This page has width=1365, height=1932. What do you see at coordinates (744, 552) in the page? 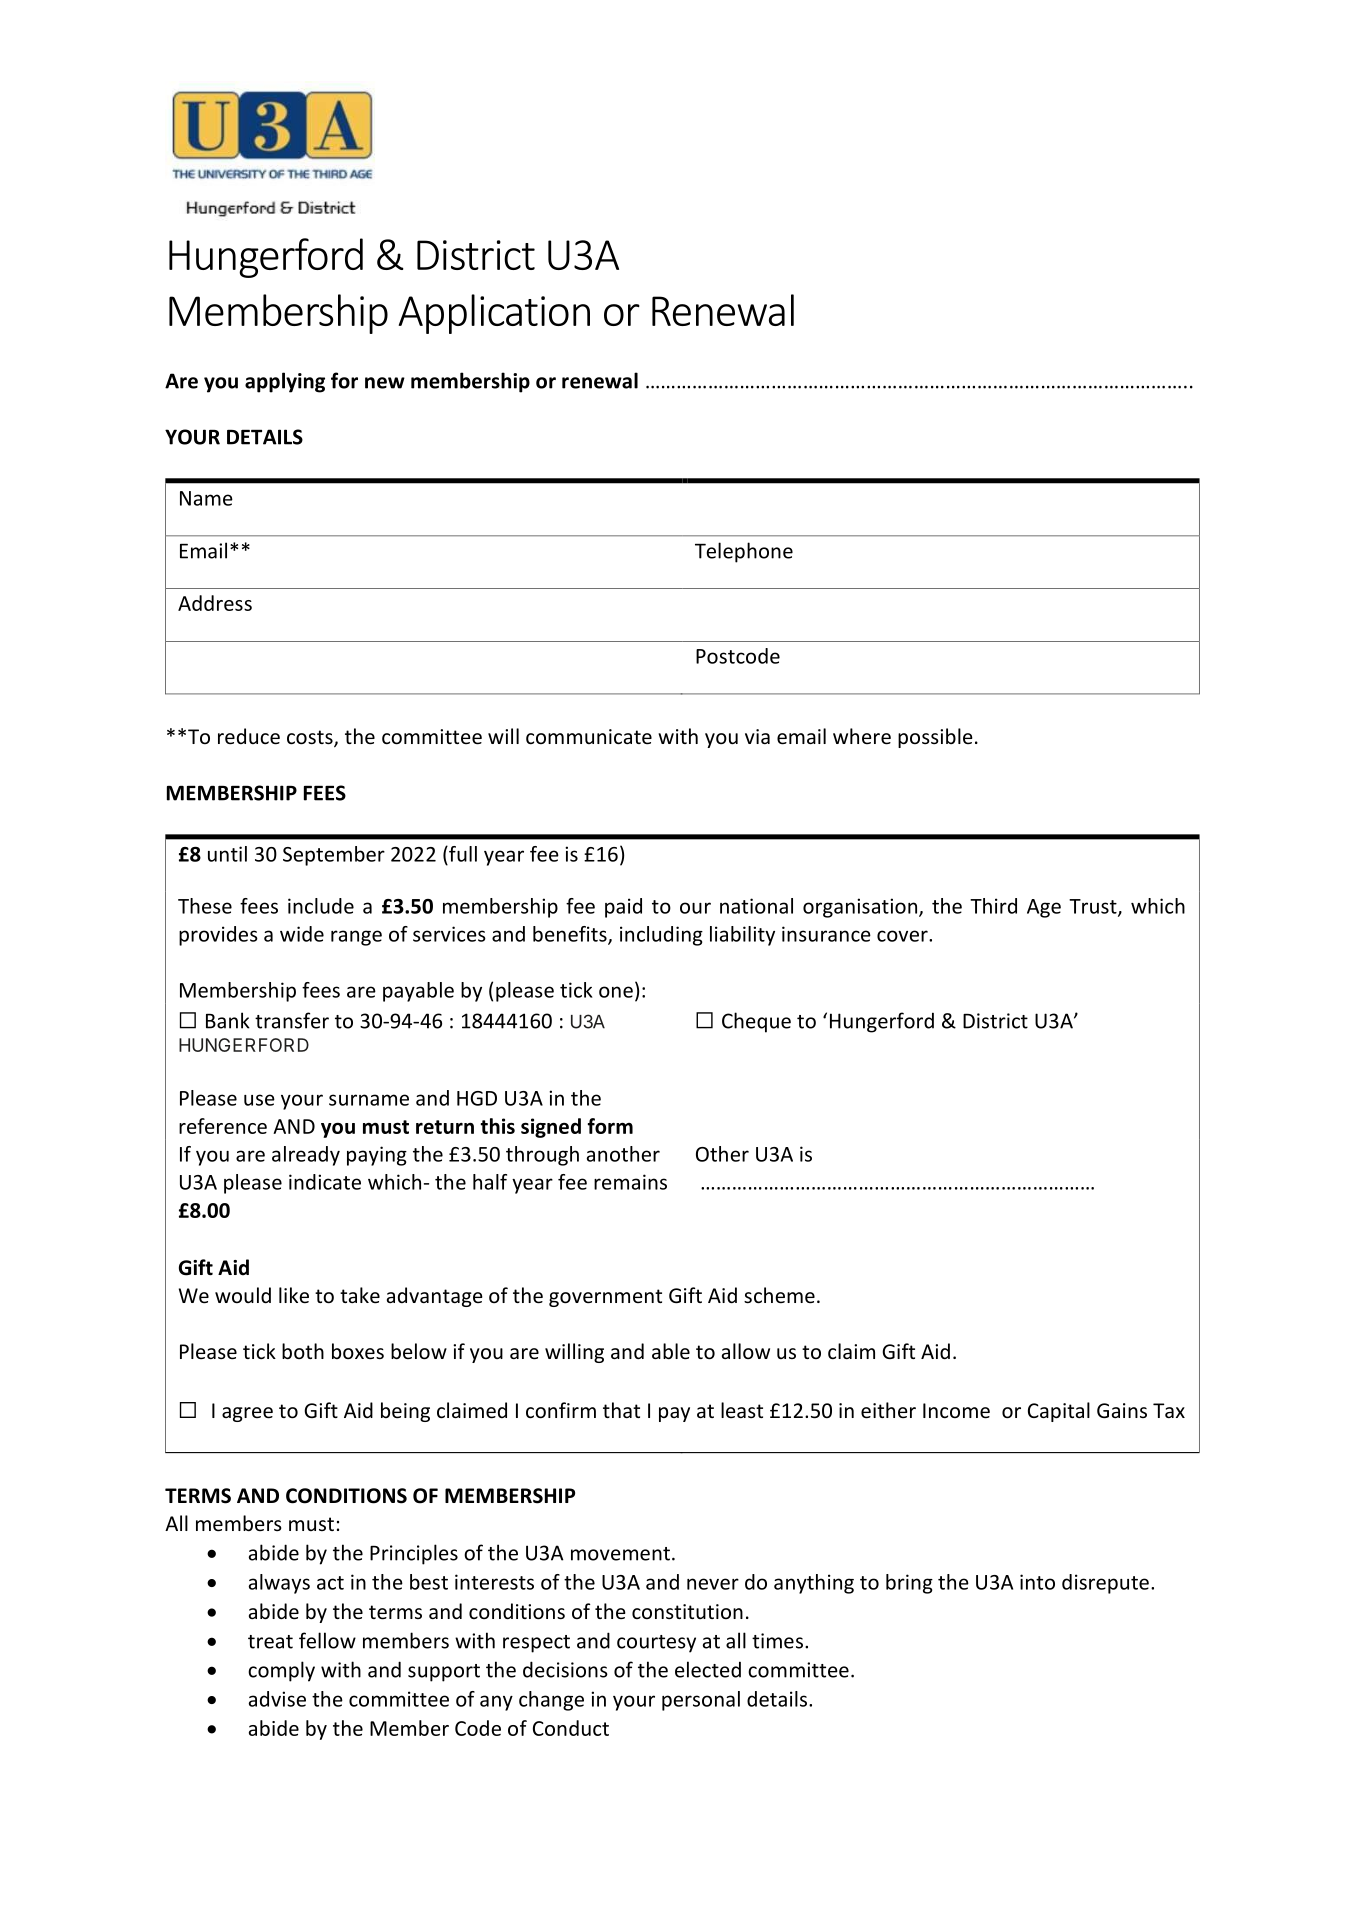
I see `Telephone` at bounding box center [744, 552].
